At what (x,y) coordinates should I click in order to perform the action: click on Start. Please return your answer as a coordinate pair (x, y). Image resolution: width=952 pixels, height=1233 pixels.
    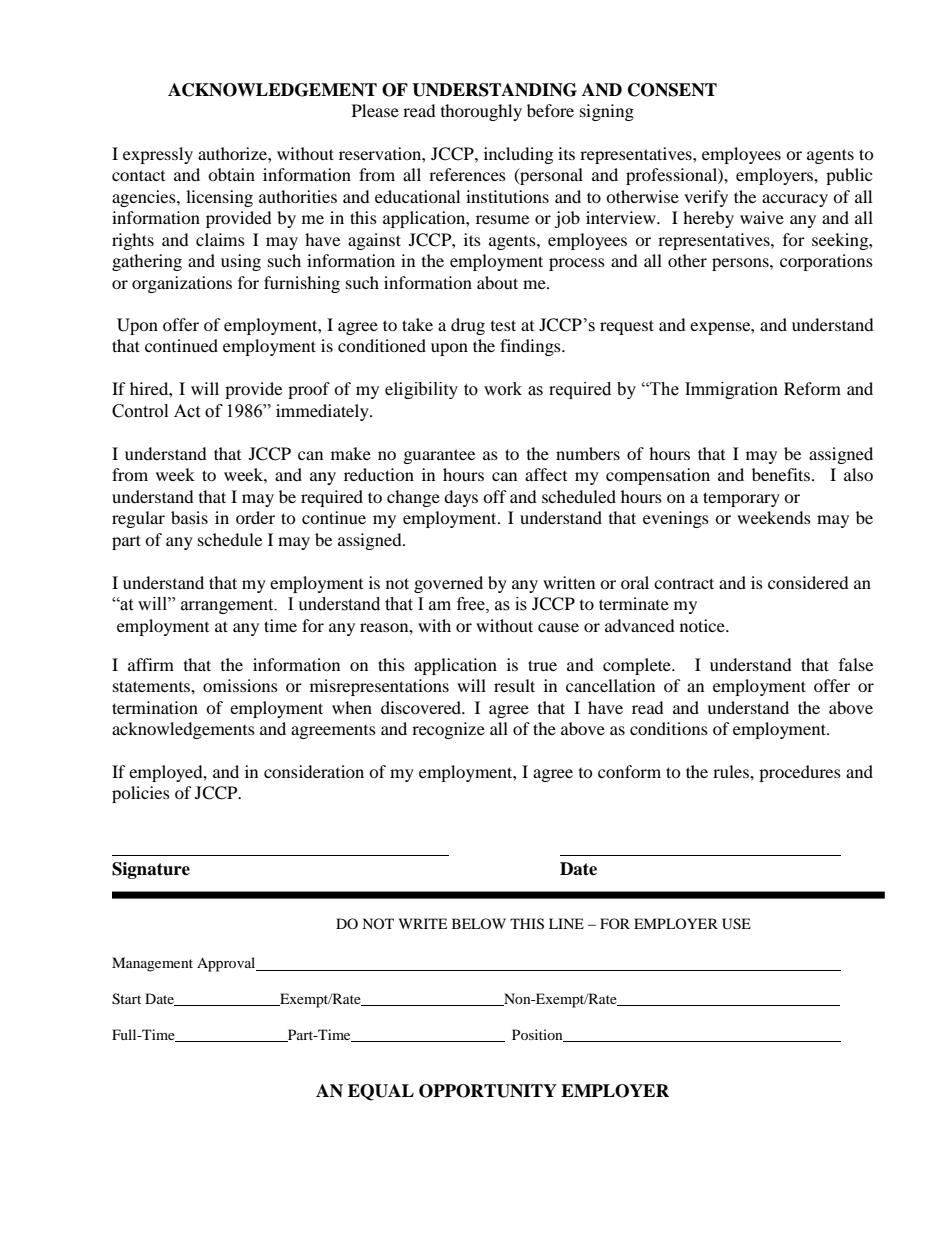
    Looking at the image, I should click on (126, 999).
